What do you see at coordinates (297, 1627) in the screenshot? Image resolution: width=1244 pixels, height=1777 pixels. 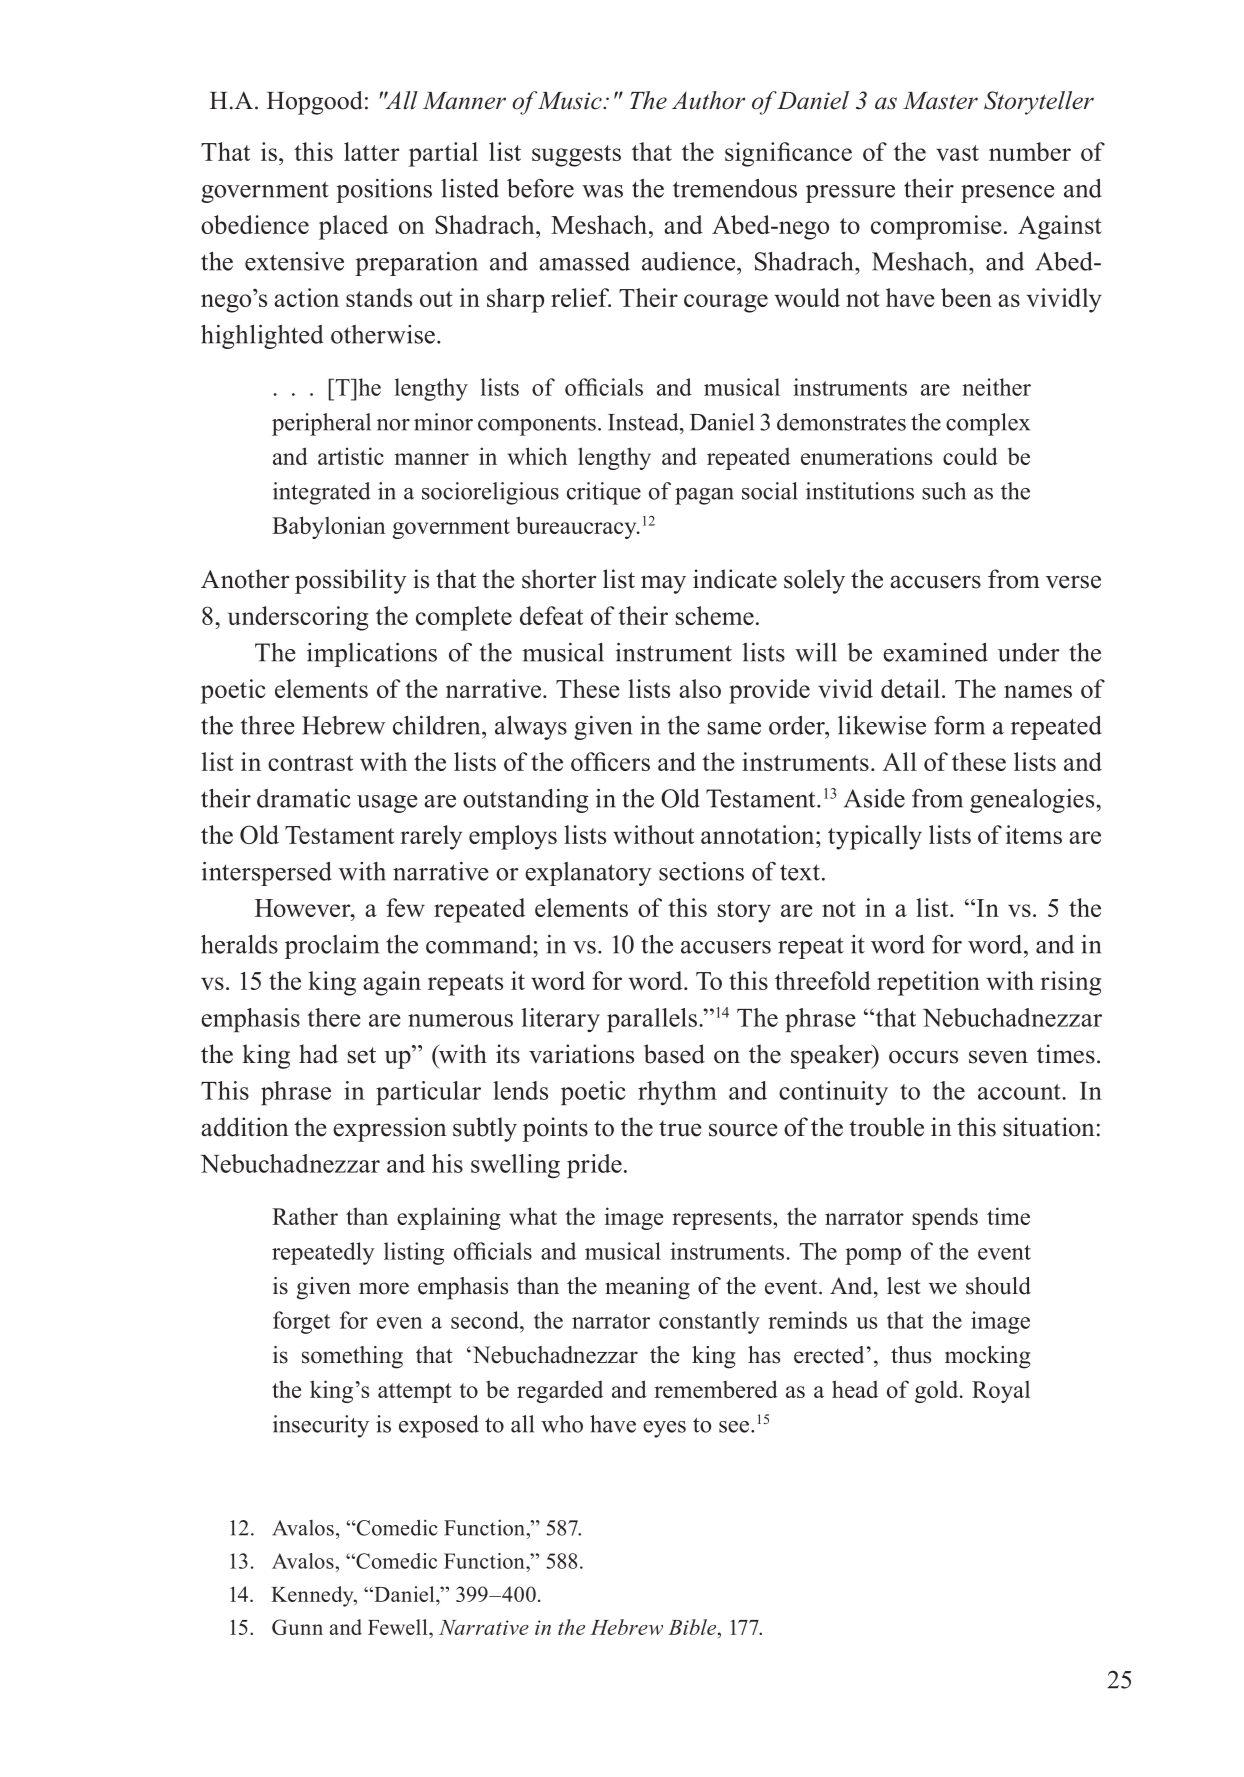 I see `Gunn` at bounding box center [297, 1627].
